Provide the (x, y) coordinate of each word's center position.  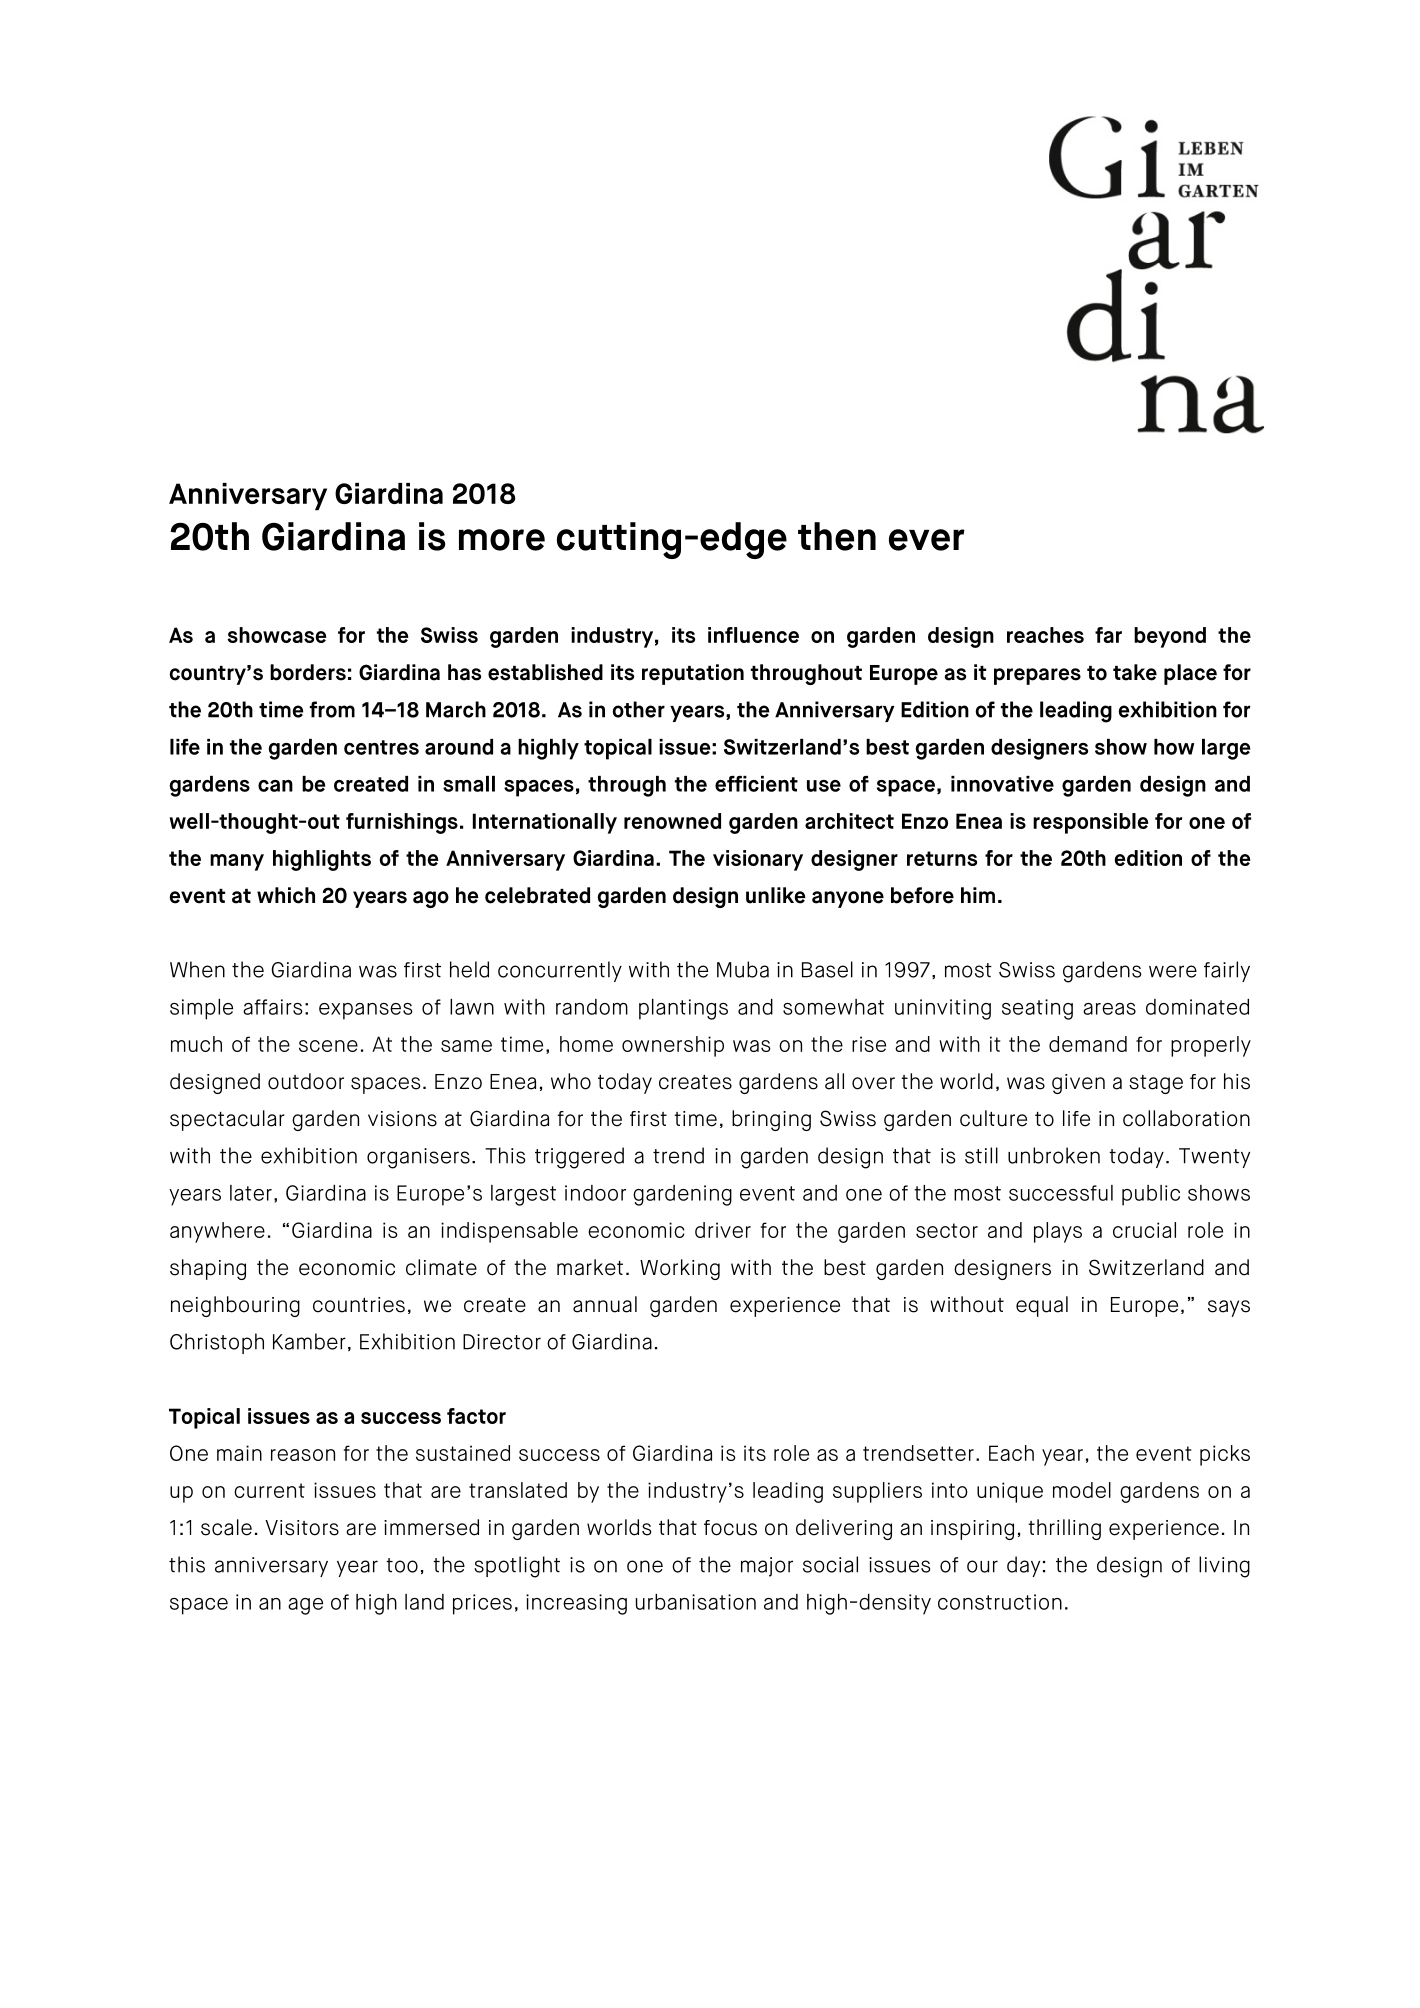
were (1173, 971)
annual (605, 1304)
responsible (1091, 823)
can (275, 786)
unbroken (1054, 1155)
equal (1042, 1306)
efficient (756, 784)
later (251, 1193)
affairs (273, 1007)
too (402, 1565)
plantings (683, 1009)
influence (753, 635)
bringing (771, 1120)
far (1108, 635)
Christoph (217, 1343)
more (502, 540)
